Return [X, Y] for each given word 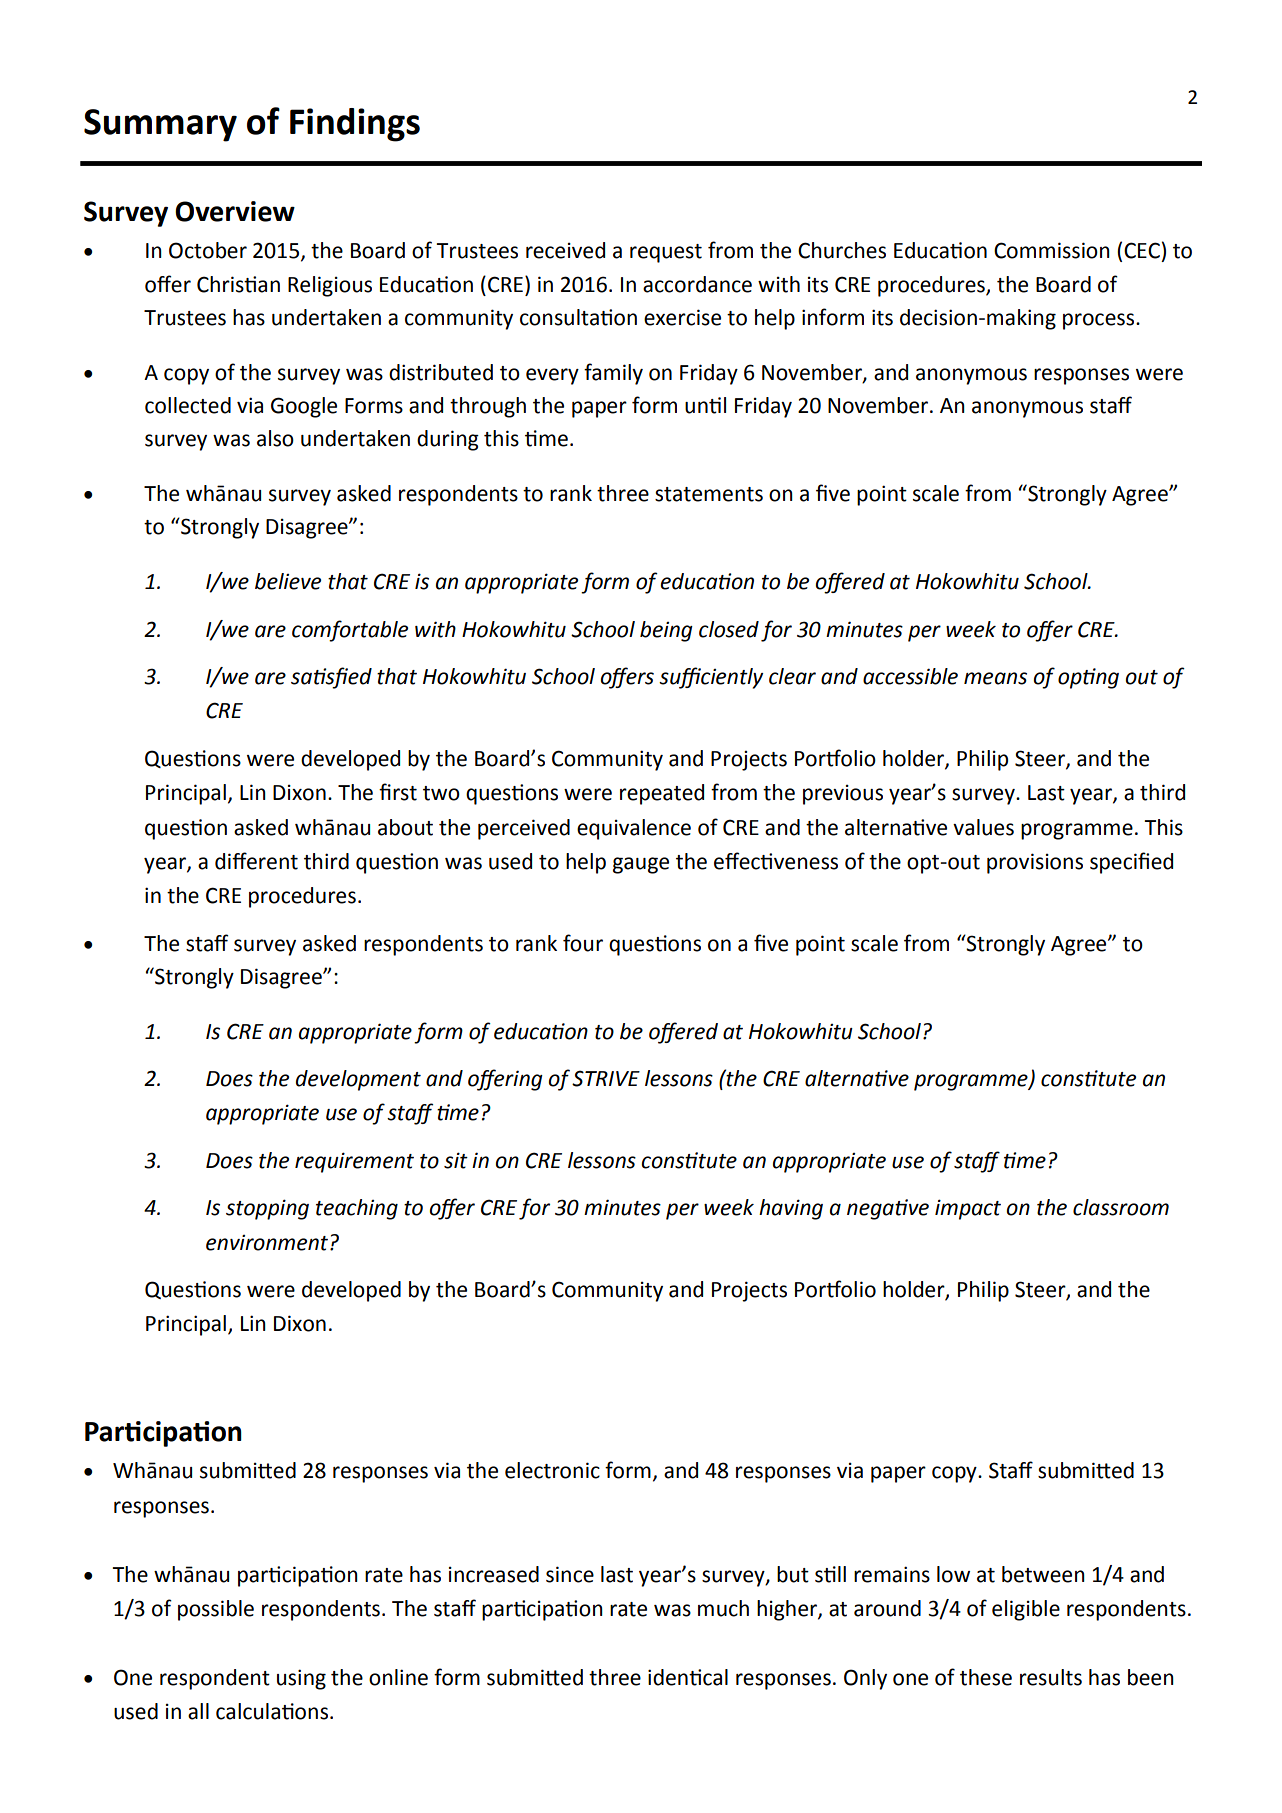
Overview [235, 211]
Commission [1052, 250]
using [301, 1679]
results [1051, 1677]
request [666, 253]
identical [688, 1677]
